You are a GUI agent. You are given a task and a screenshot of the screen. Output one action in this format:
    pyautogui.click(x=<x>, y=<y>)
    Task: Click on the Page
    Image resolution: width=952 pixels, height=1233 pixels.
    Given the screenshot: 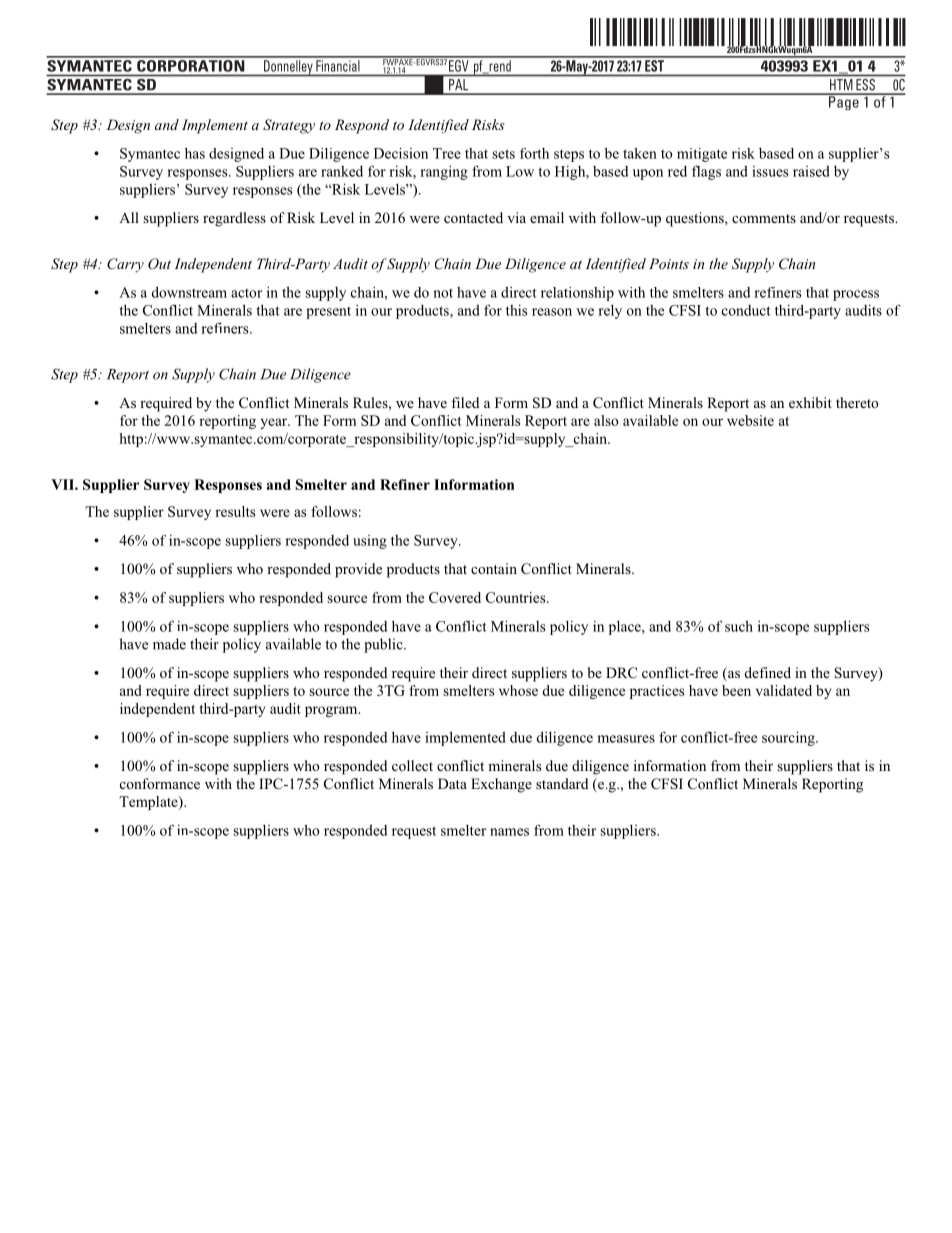 What is the action you would take?
    pyautogui.click(x=844, y=102)
